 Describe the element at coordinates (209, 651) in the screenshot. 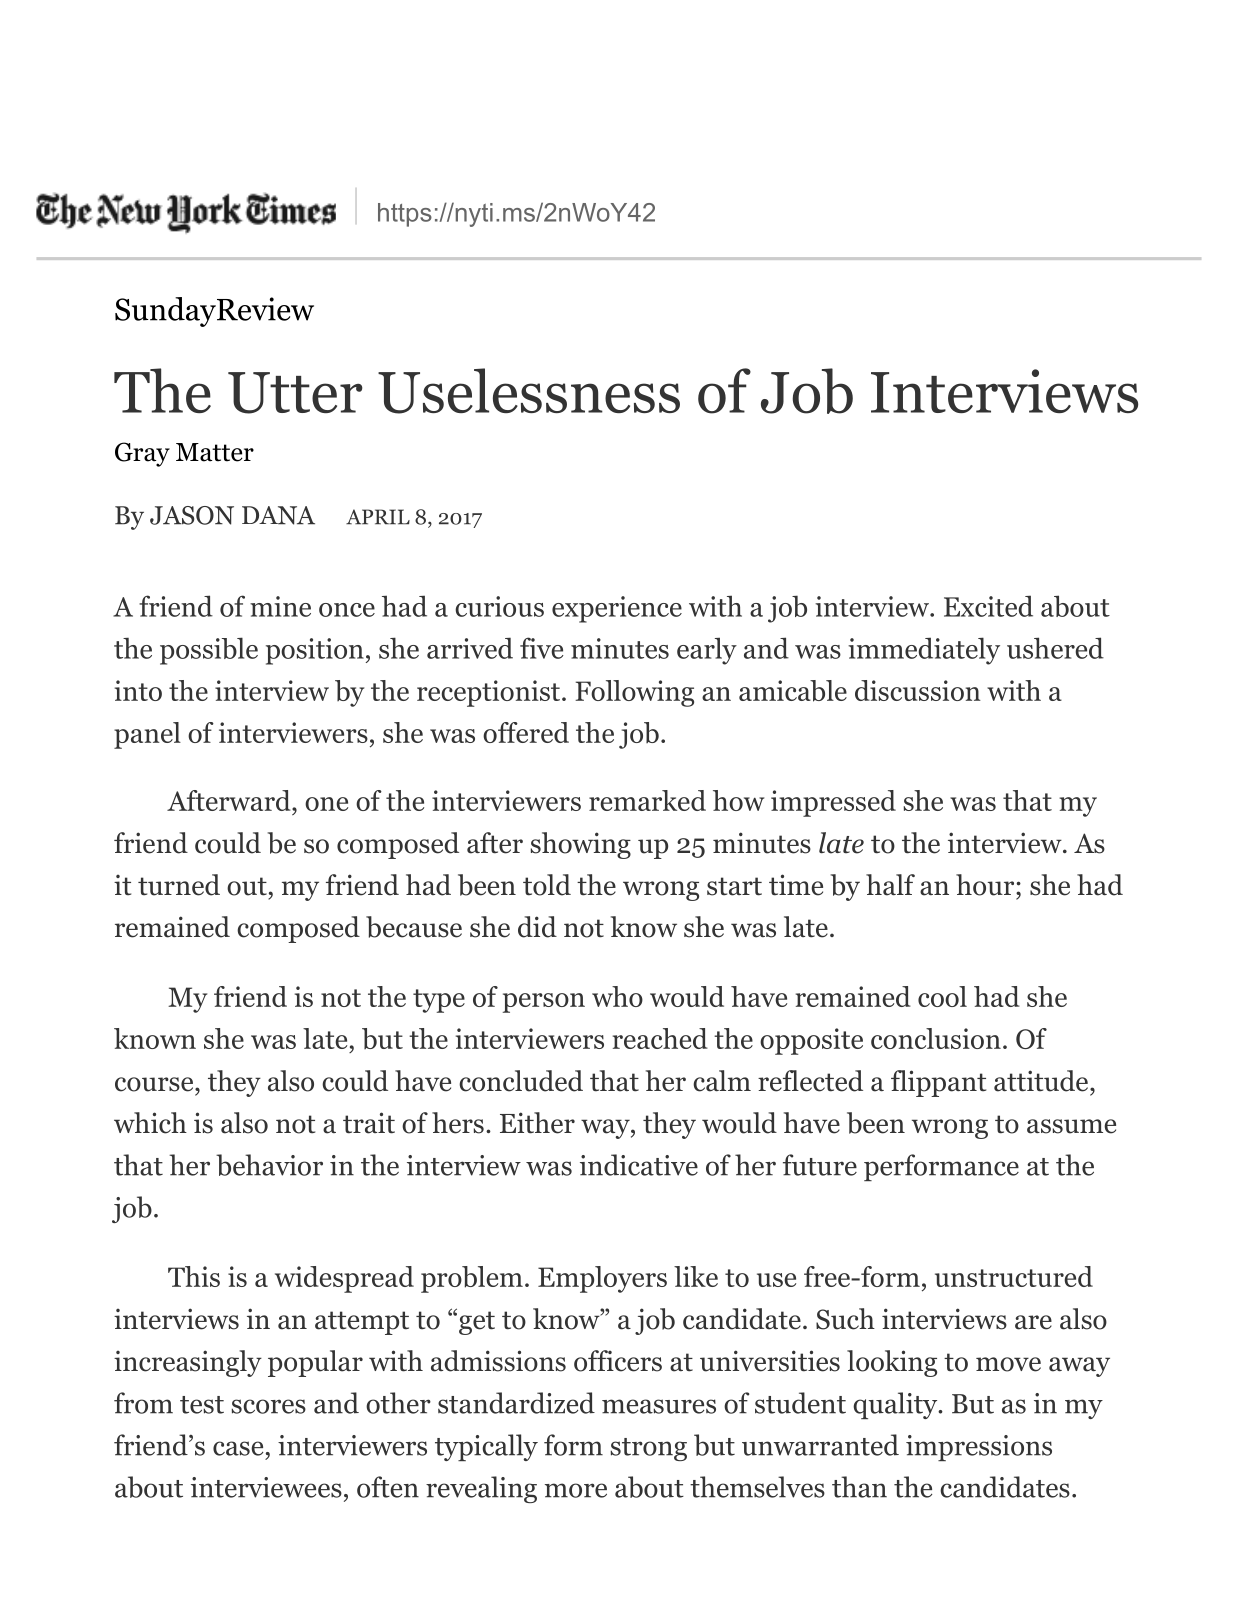

I see `possible` at that location.
